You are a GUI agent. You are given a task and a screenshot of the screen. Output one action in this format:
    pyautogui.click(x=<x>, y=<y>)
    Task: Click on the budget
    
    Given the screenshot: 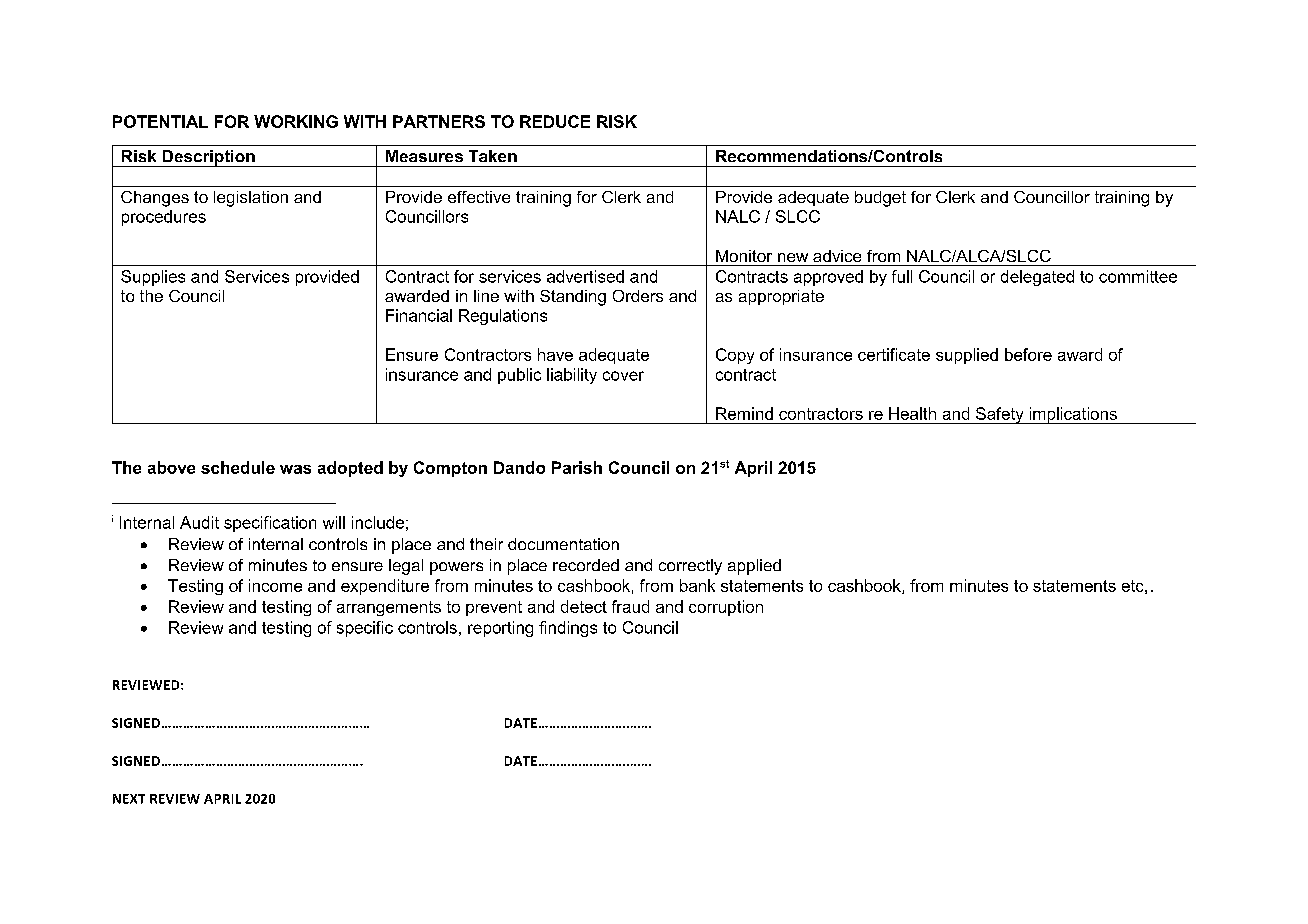 What is the action you would take?
    pyautogui.click(x=880, y=199)
